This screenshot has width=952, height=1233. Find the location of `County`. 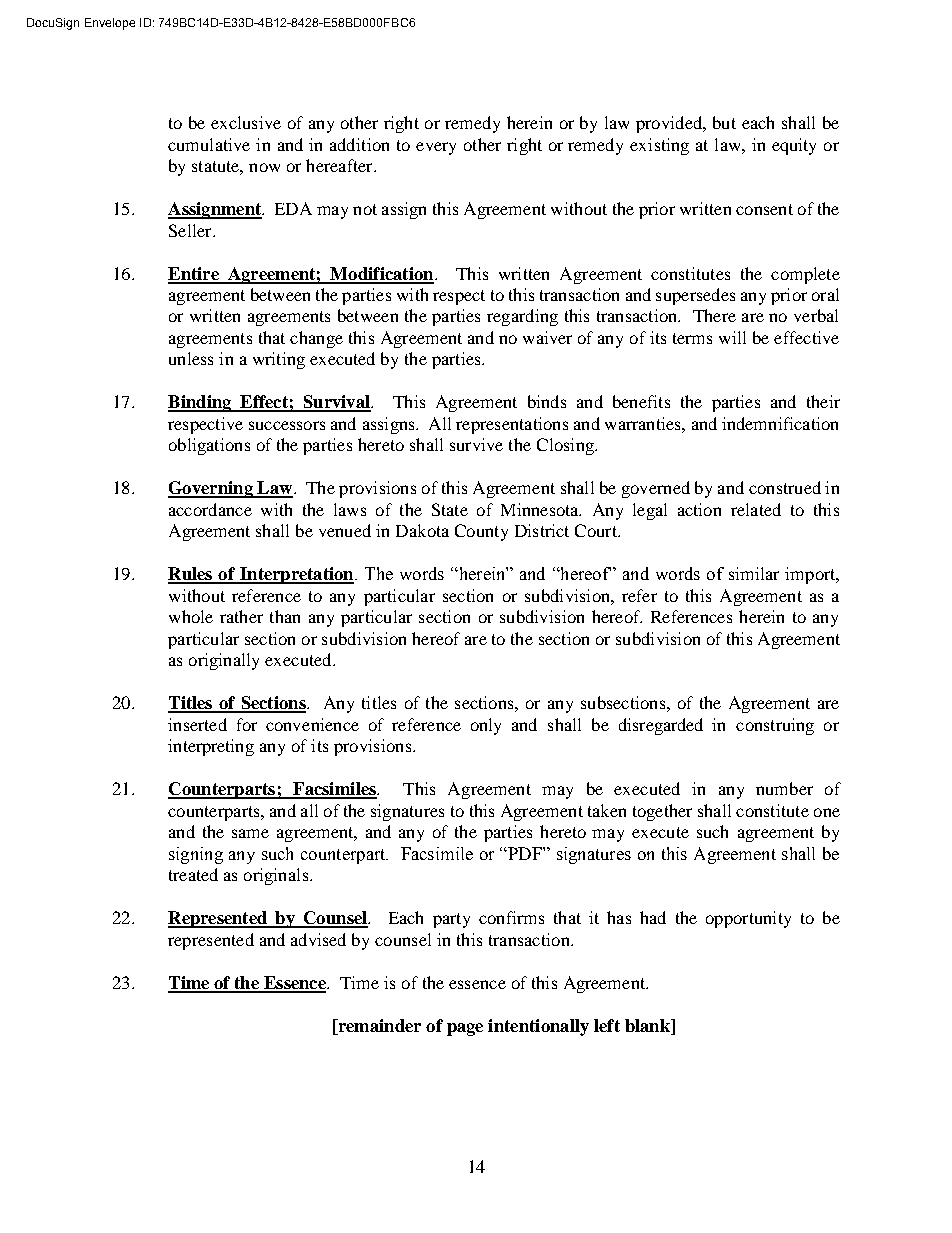

County is located at coordinates (481, 532).
